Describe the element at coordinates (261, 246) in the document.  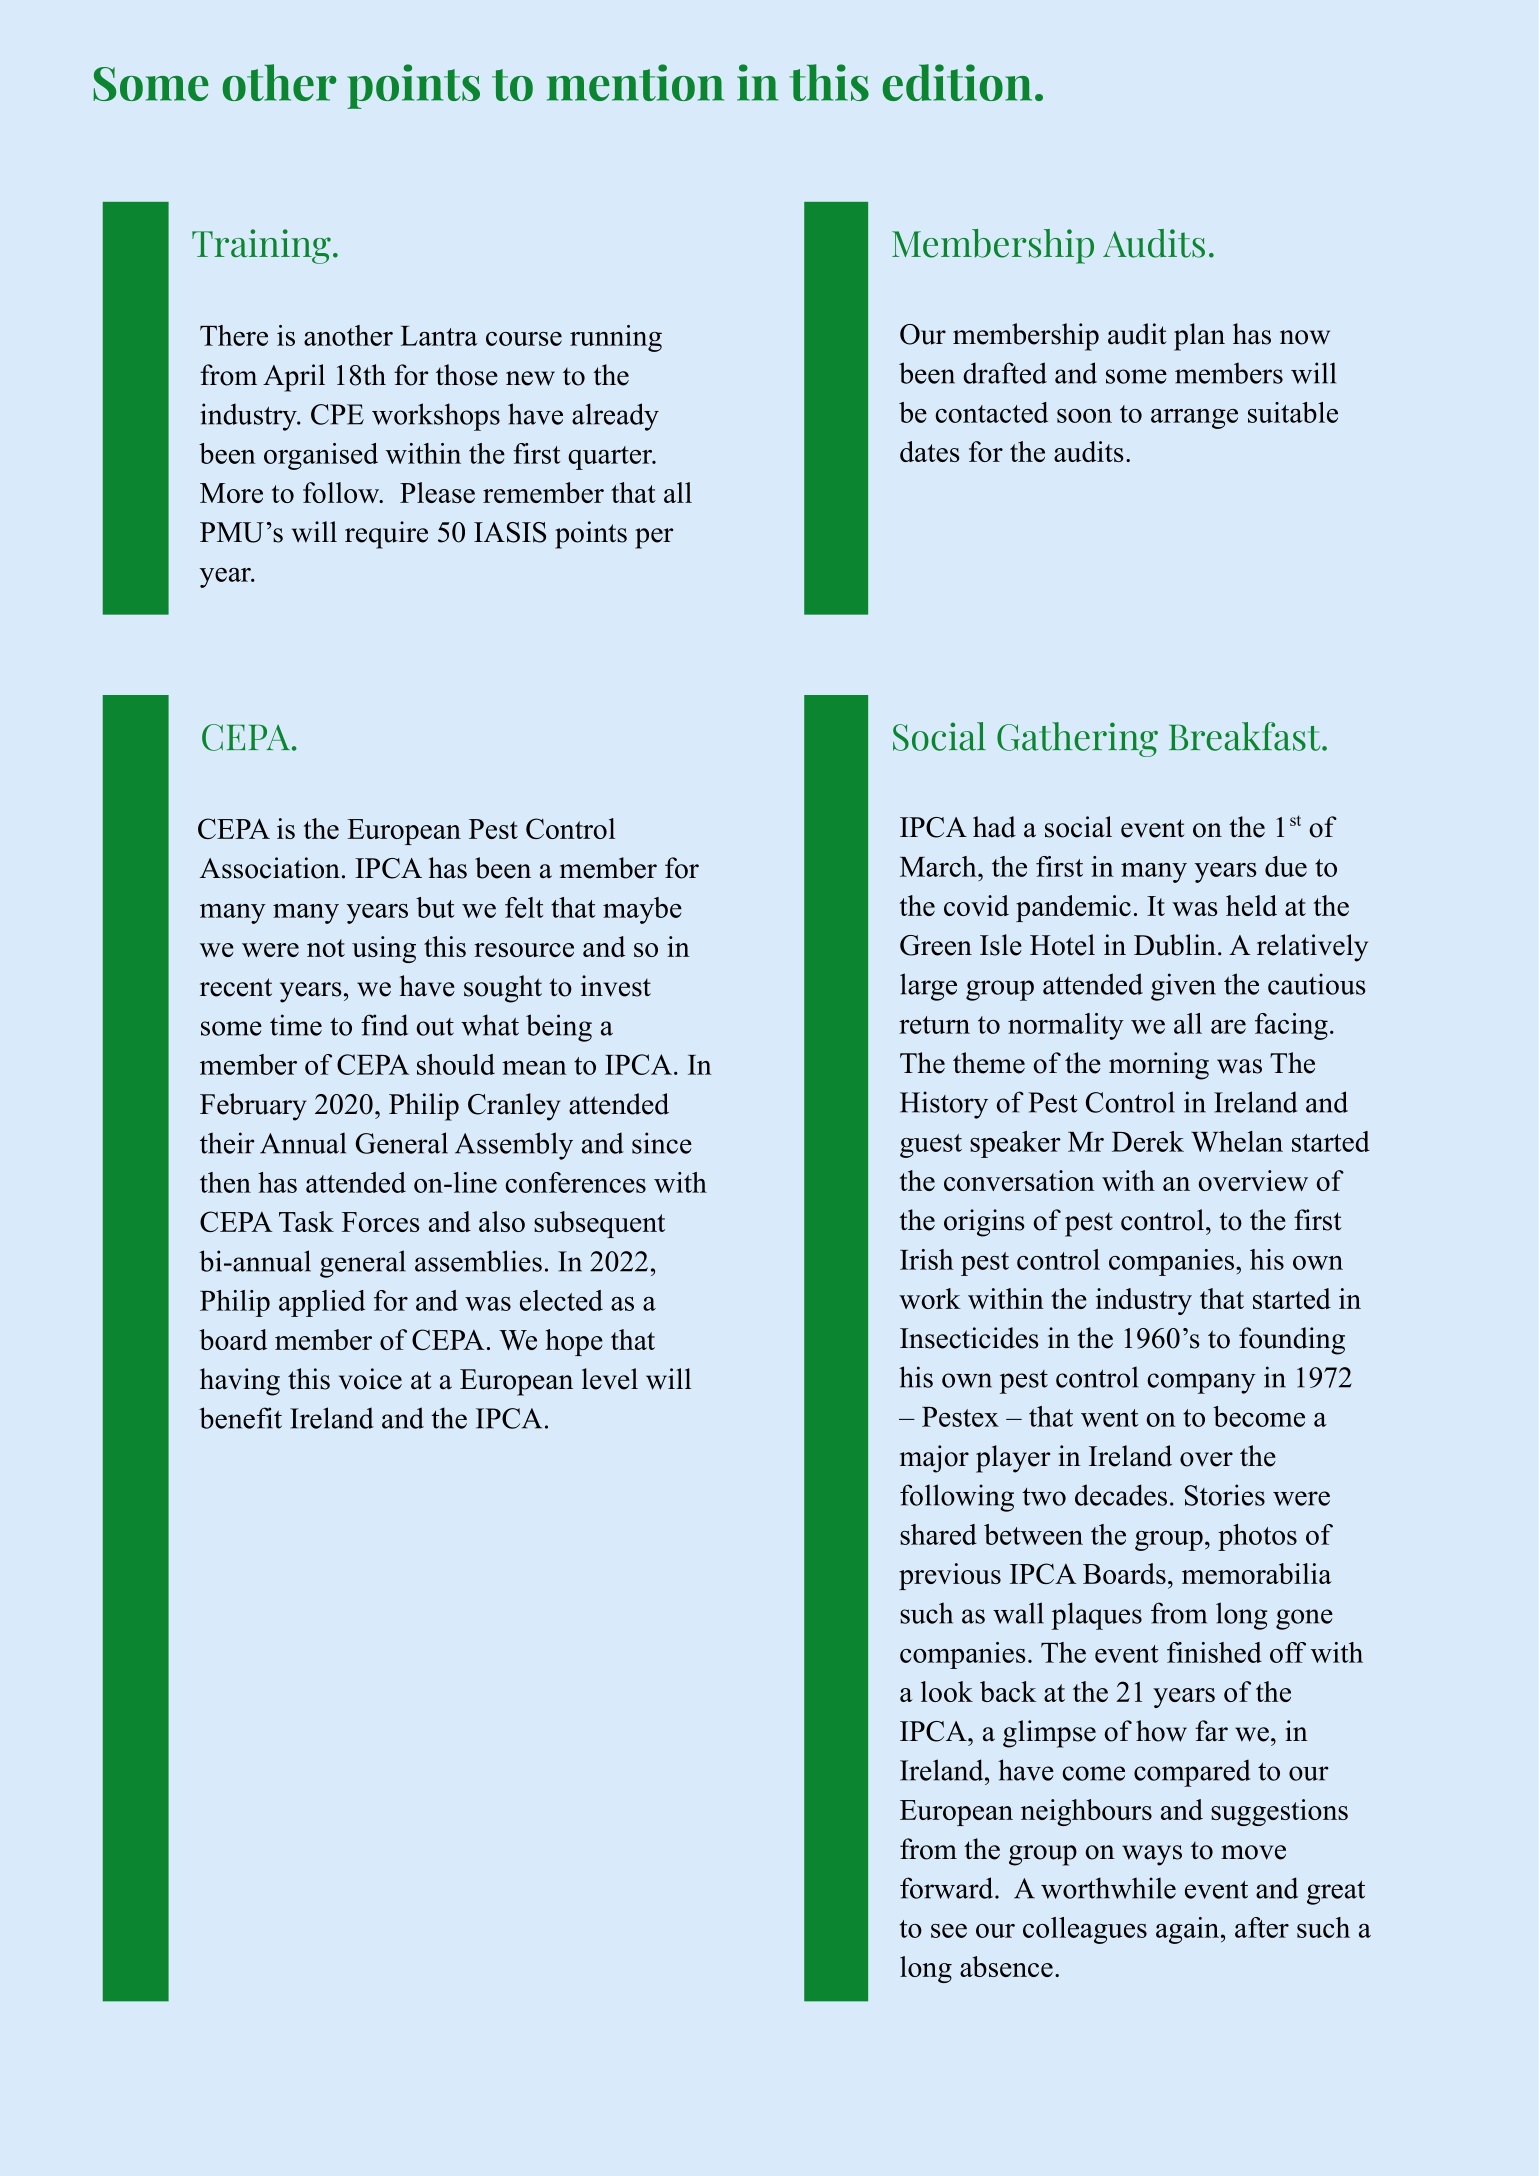
I see `Training` at that location.
